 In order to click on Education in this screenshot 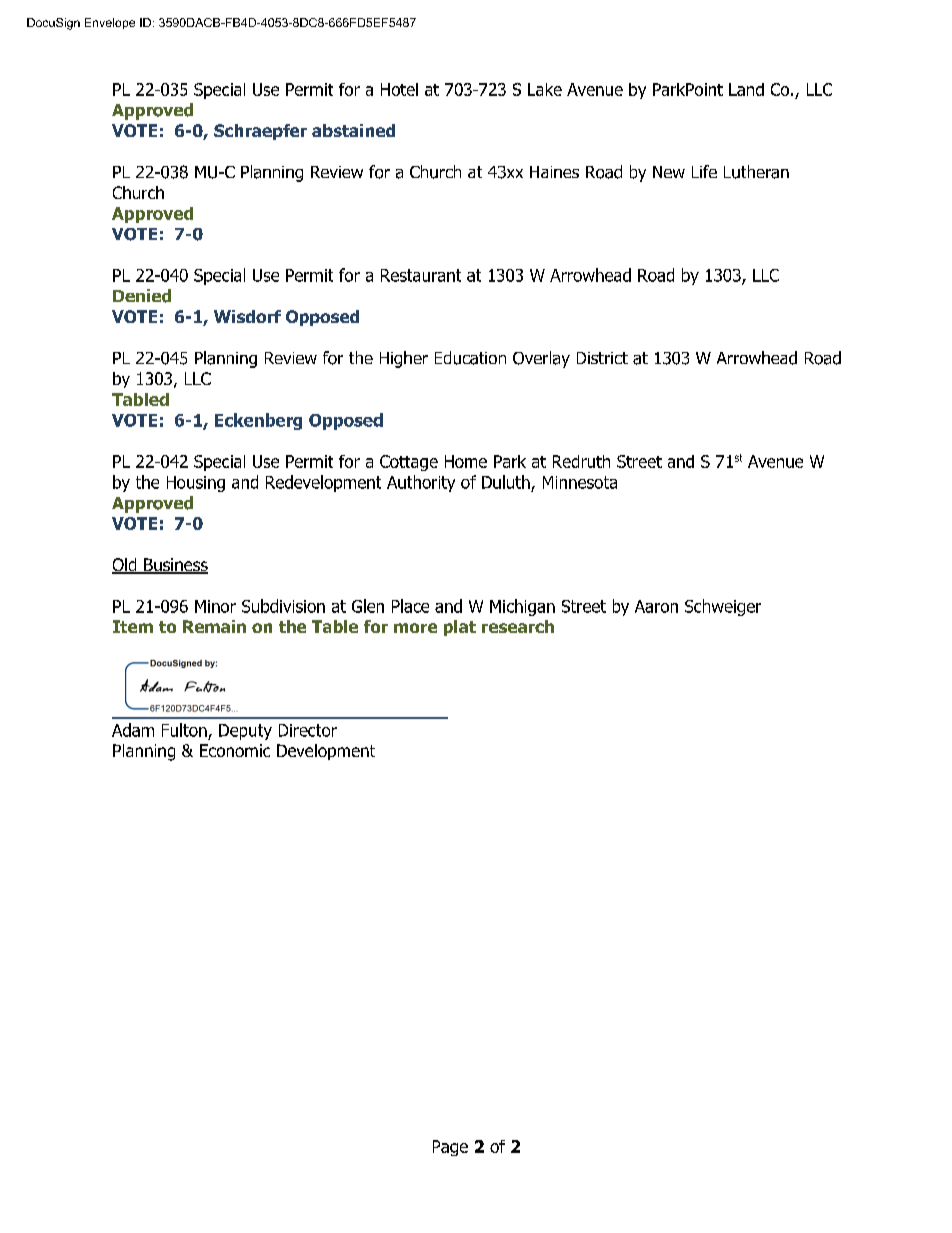, I will do `click(470, 358)`.
